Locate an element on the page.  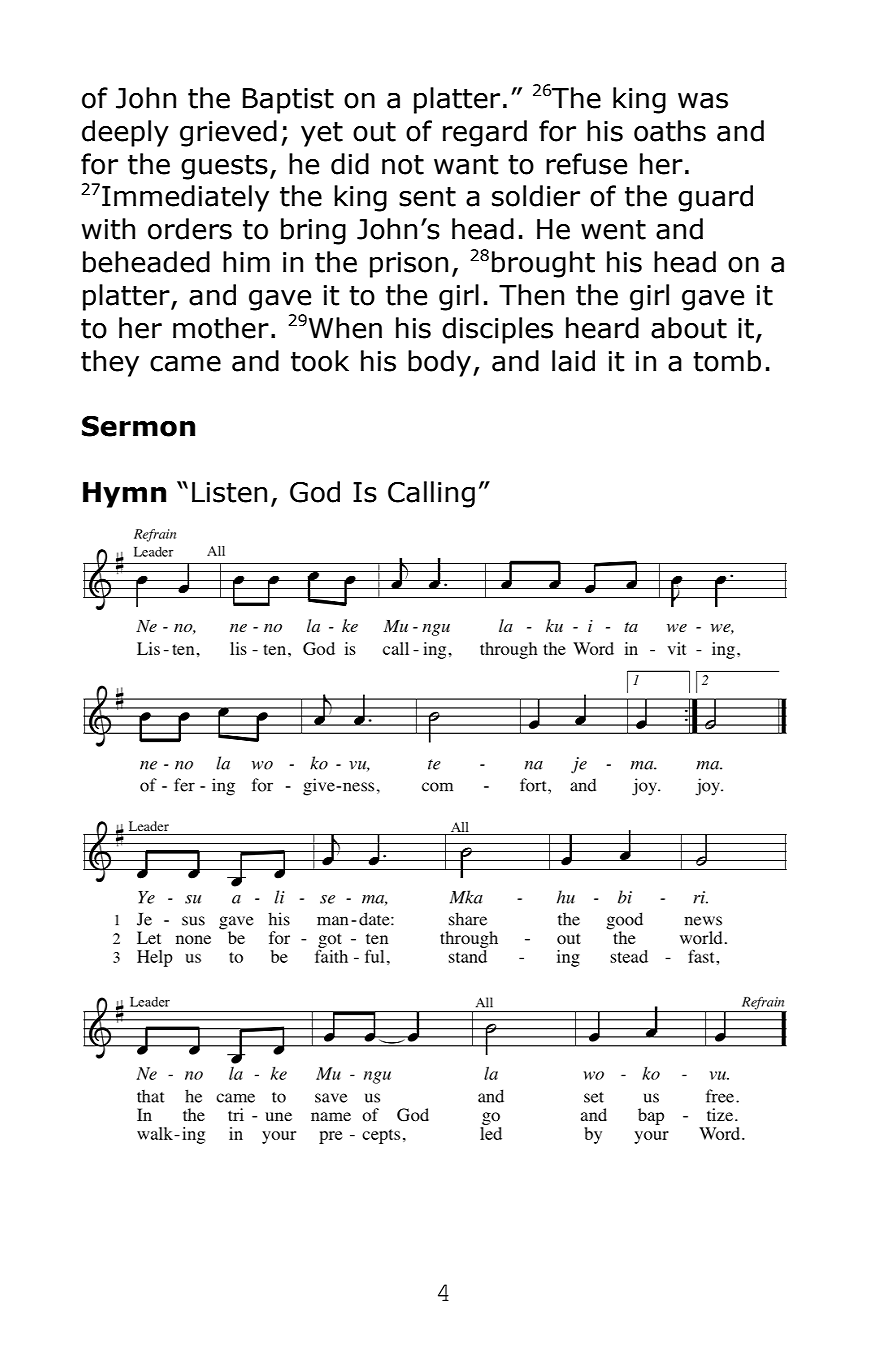
orders is located at coordinates (190, 229).
